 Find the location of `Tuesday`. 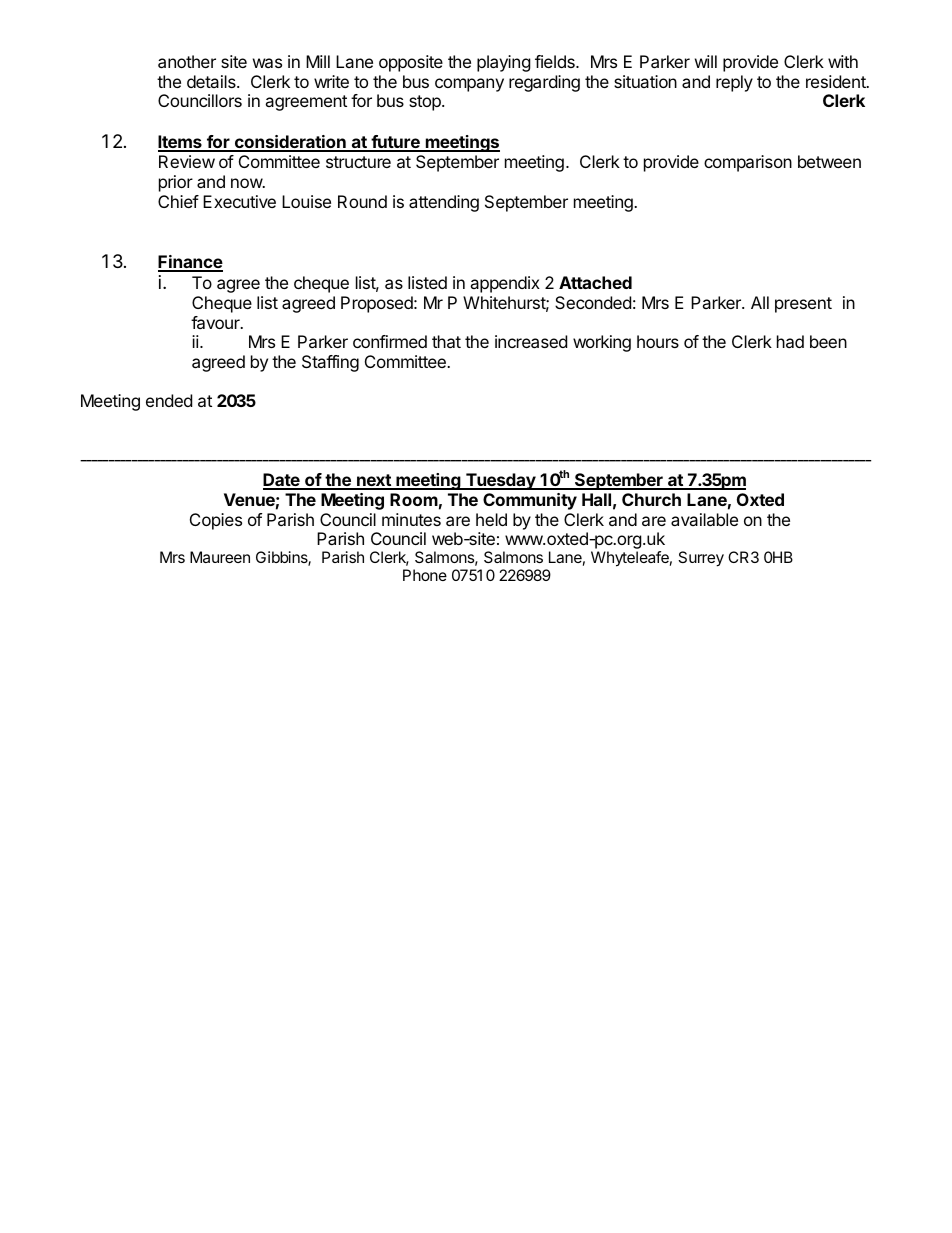

Tuesday is located at coordinates (501, 481).
